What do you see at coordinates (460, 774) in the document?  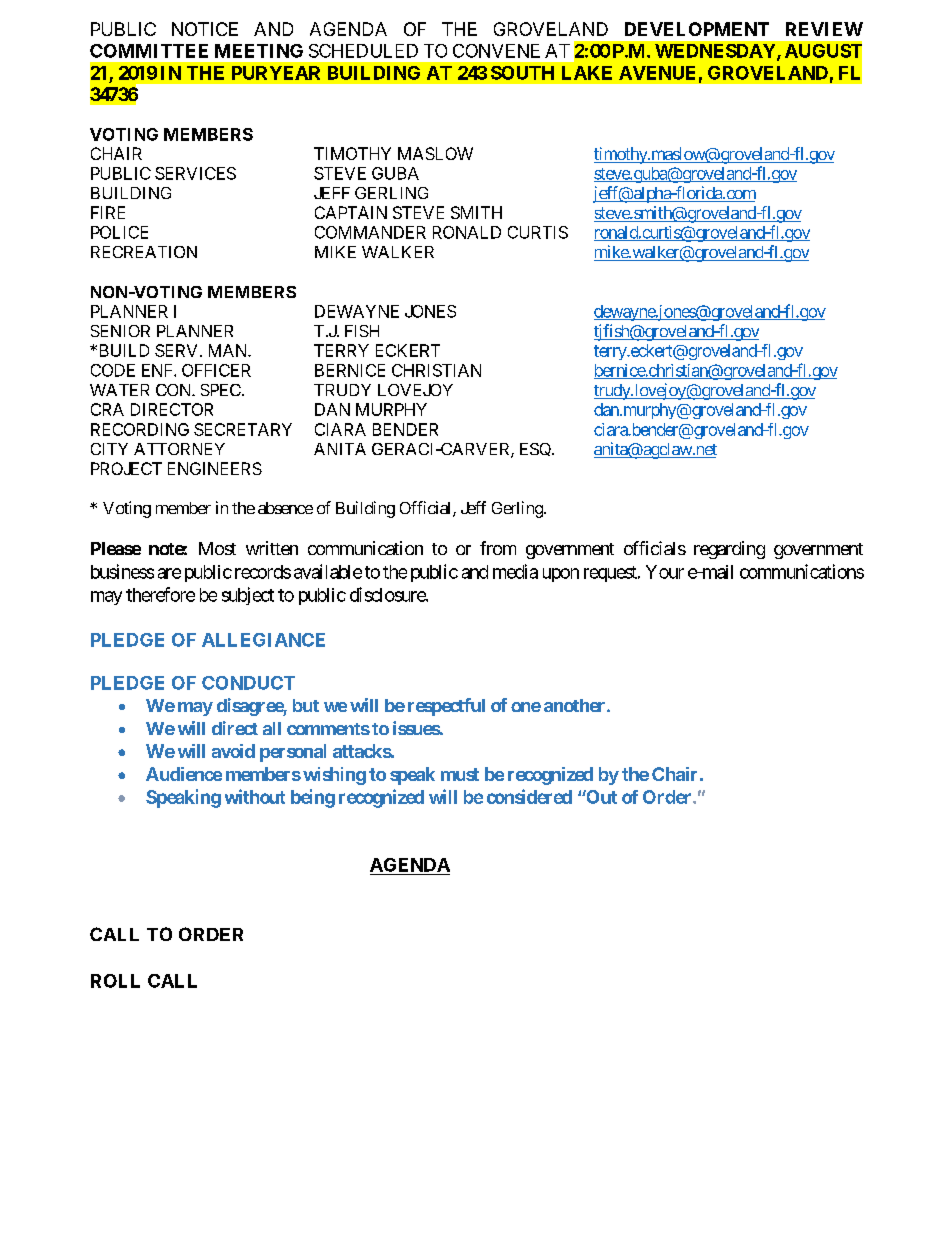 I see `must` at bounding box center [460, 774].
